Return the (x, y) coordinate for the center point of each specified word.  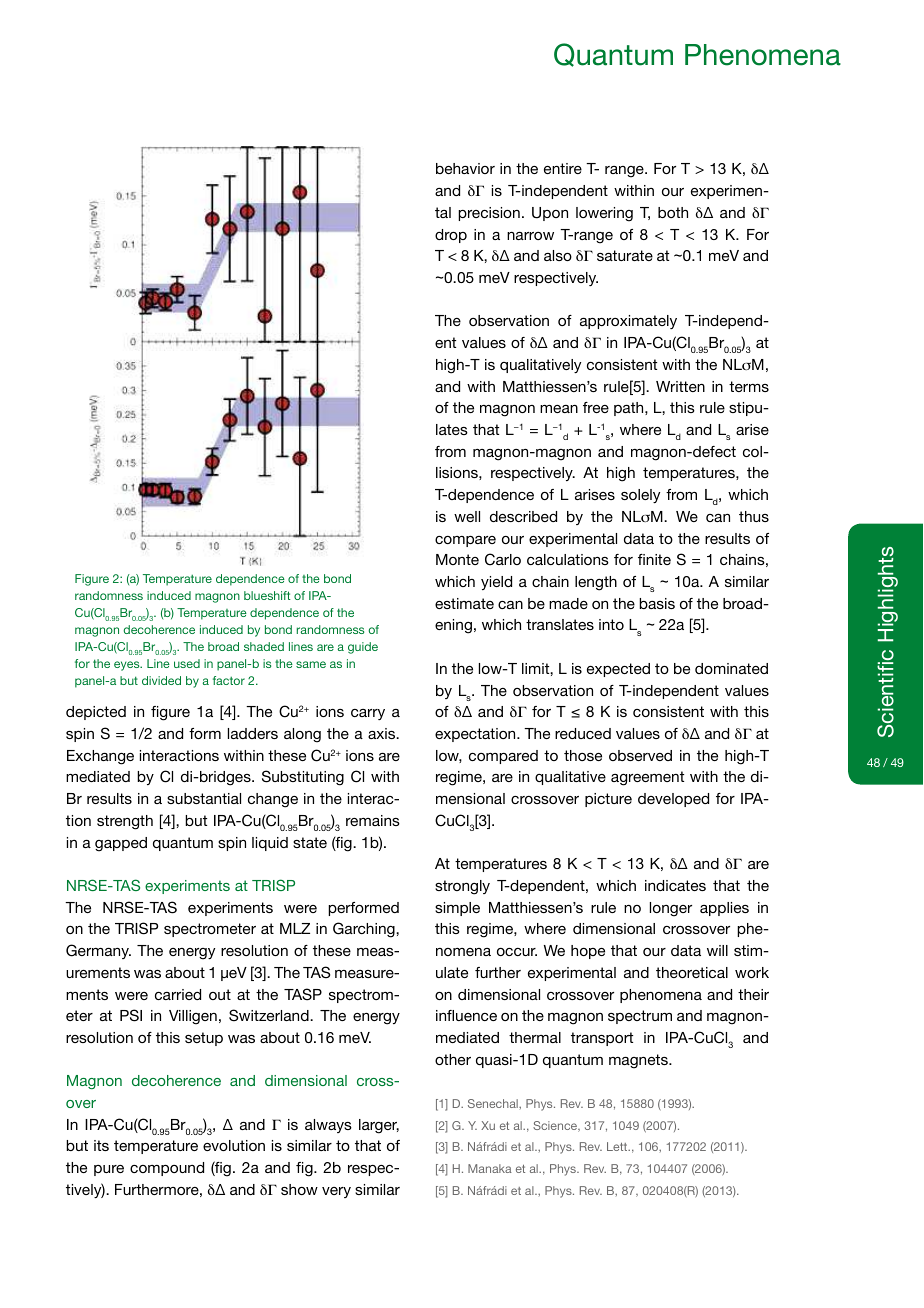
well (467, 516)
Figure (92, 580)
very (336, 1192)
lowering (604, 214)
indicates (675, 885)
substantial (204, 798)
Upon (550, 214)
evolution (234, 1145)
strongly (462, 887)
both (673, 212)
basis (657, 603)
